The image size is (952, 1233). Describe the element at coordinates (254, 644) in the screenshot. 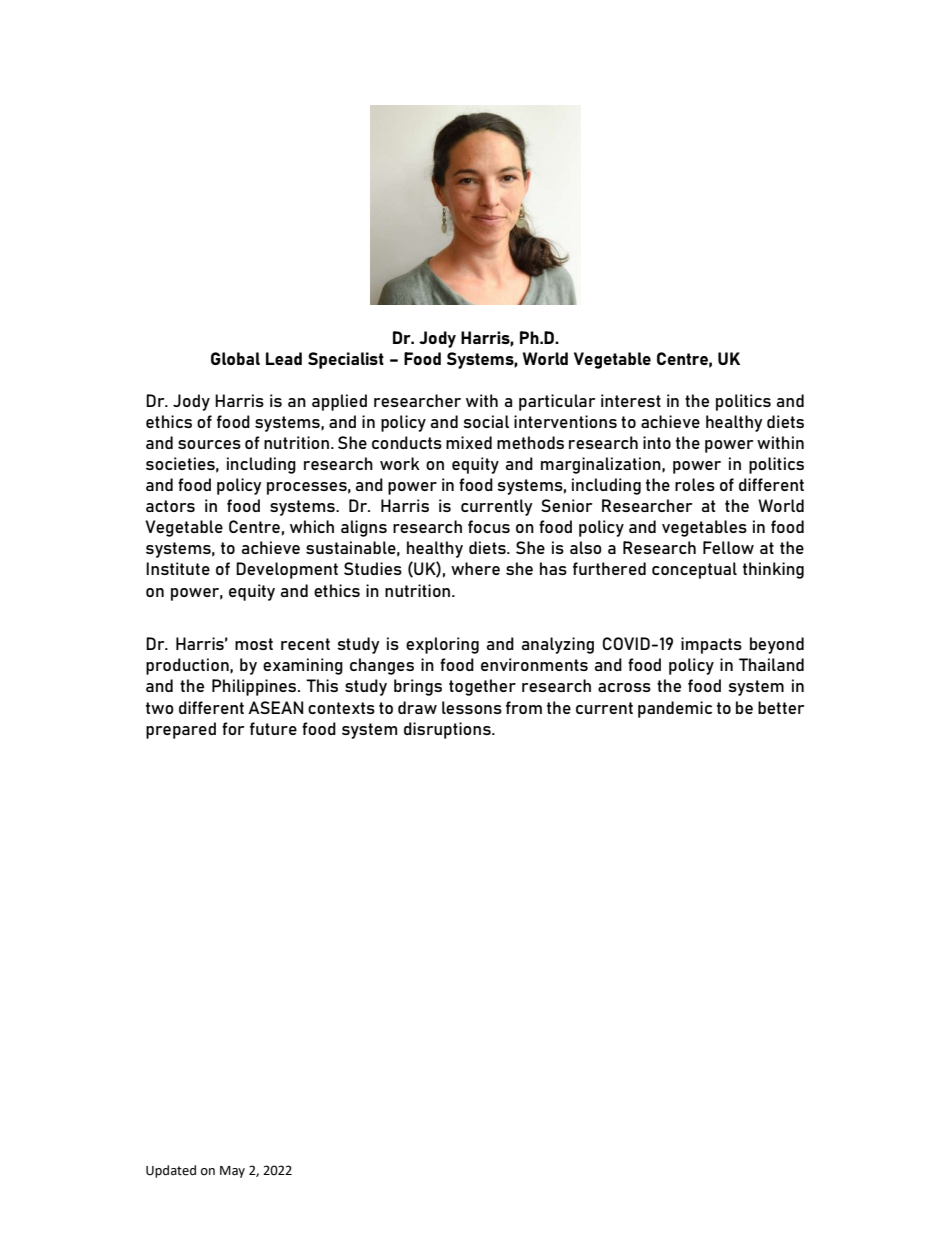

I see `most` at that location.
